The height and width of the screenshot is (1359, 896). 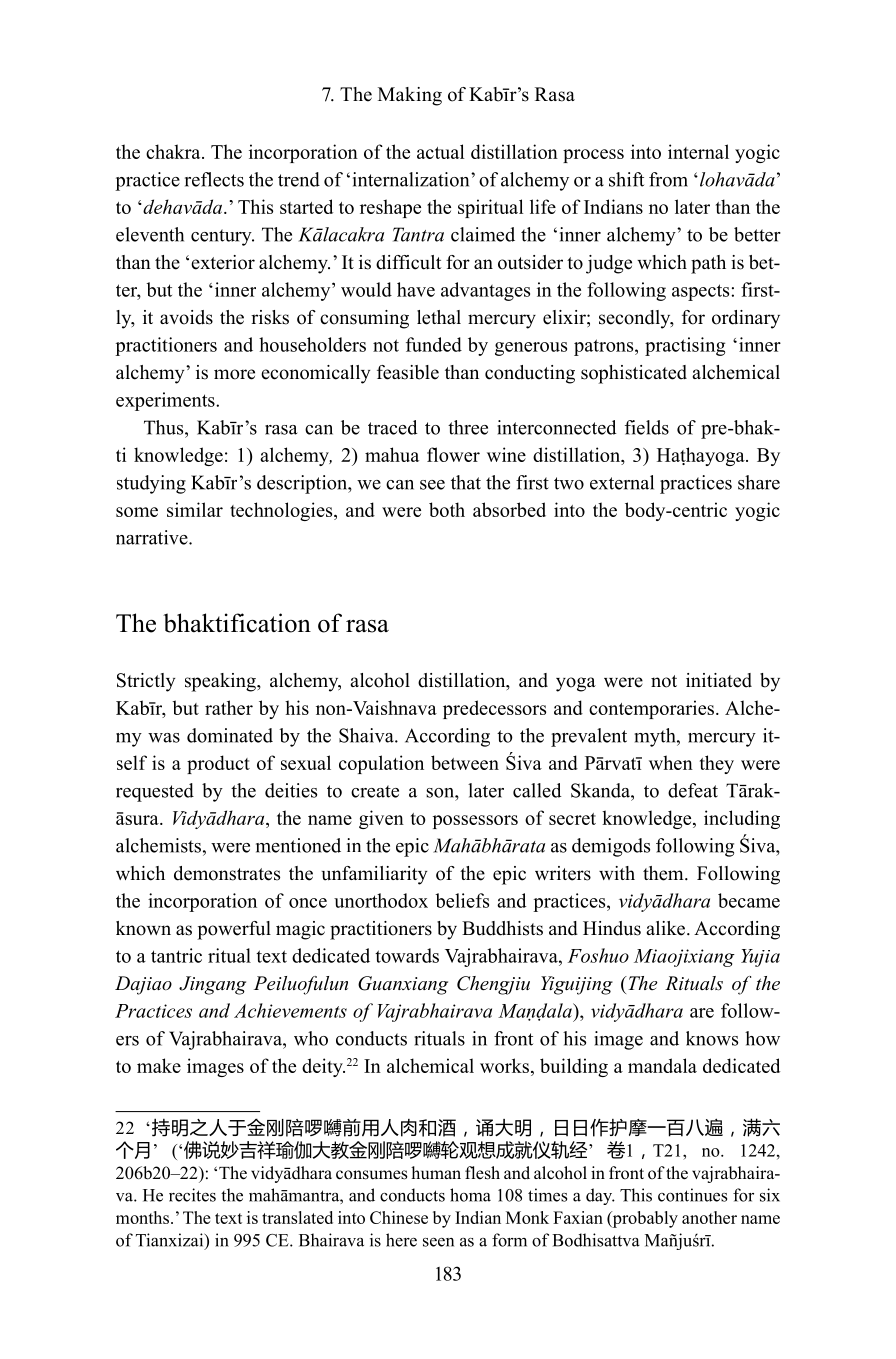 What do you see at coordinates (759, 482) in the screenshot?
I see `share` at bounding box center [759, 482].
